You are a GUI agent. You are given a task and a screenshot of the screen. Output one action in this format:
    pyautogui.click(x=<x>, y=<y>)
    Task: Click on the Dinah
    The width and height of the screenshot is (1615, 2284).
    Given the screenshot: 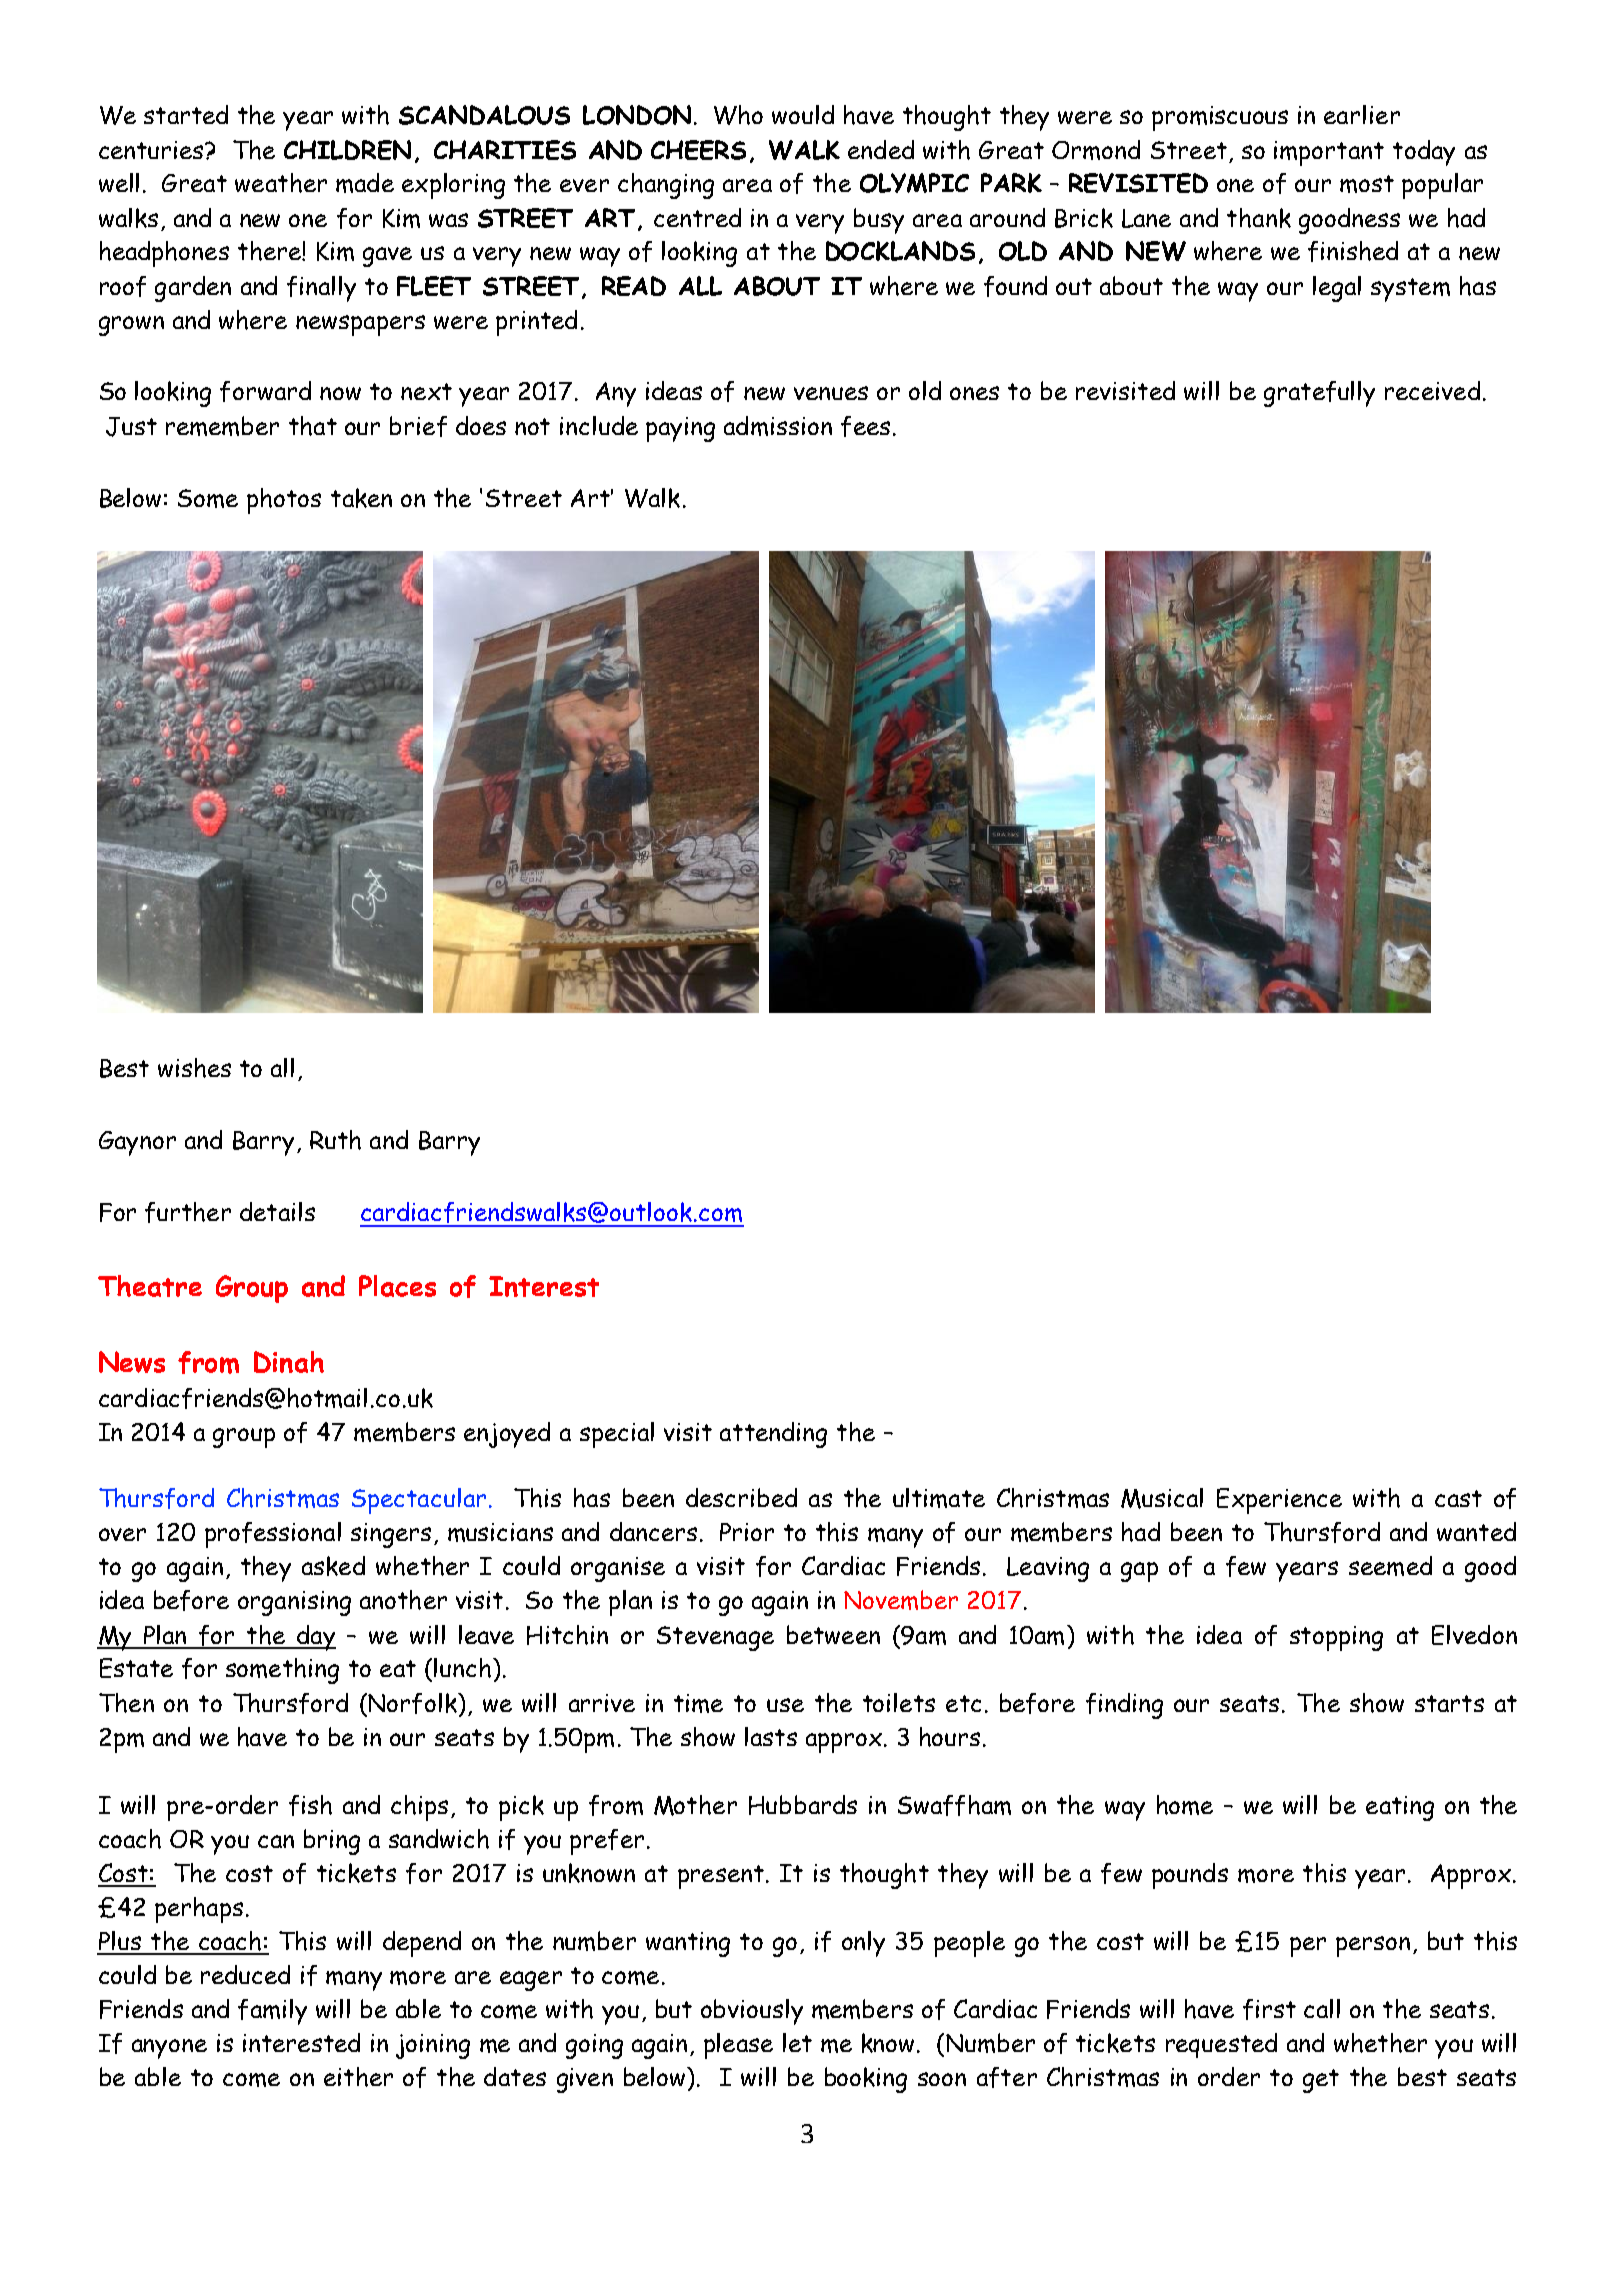 What is the action you would take?
    pyautogui.click(x=289, y=1362)
